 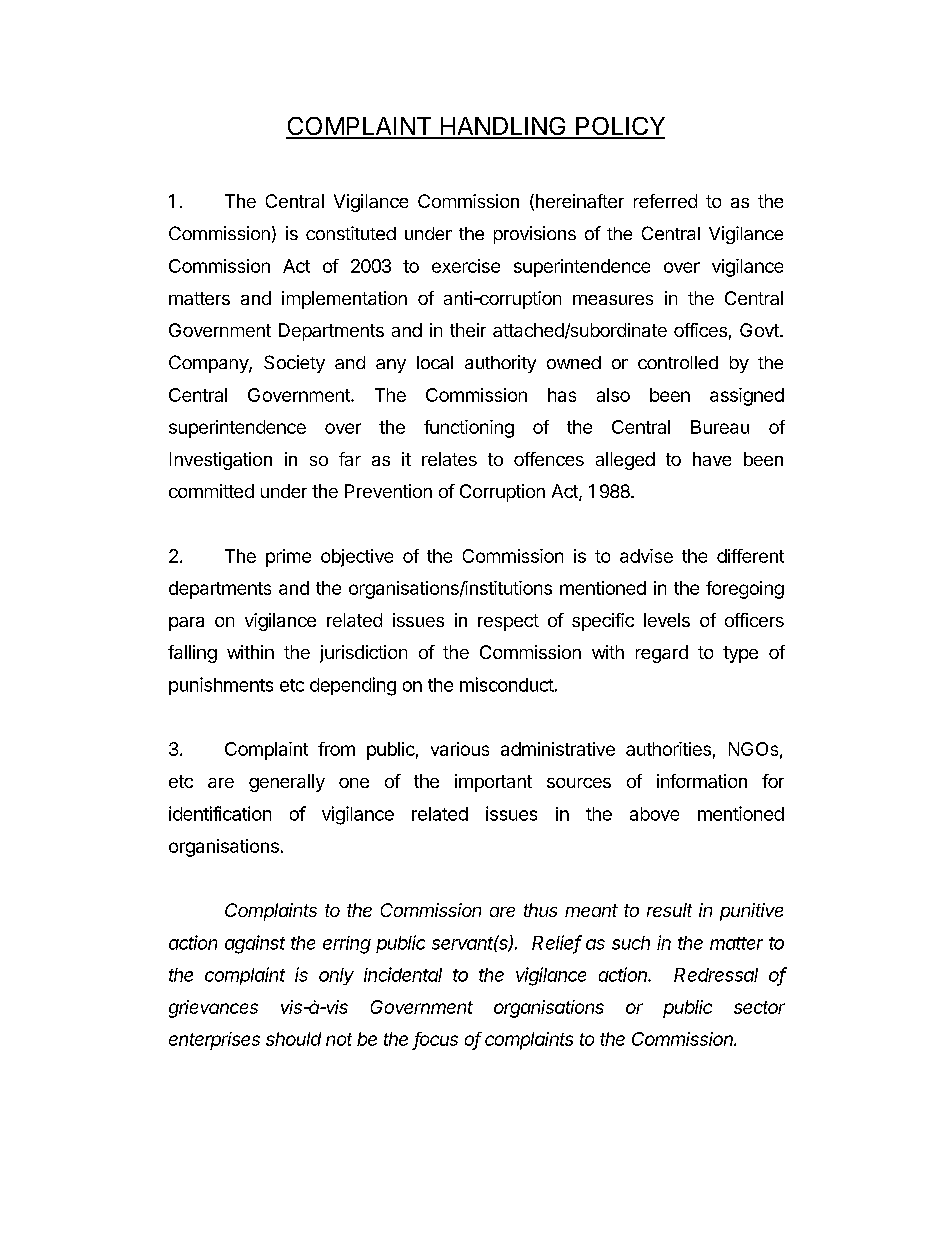 What do you see at coordinates (508, 622) in the document?
I see `respect` at bounding box center [508, 622].
